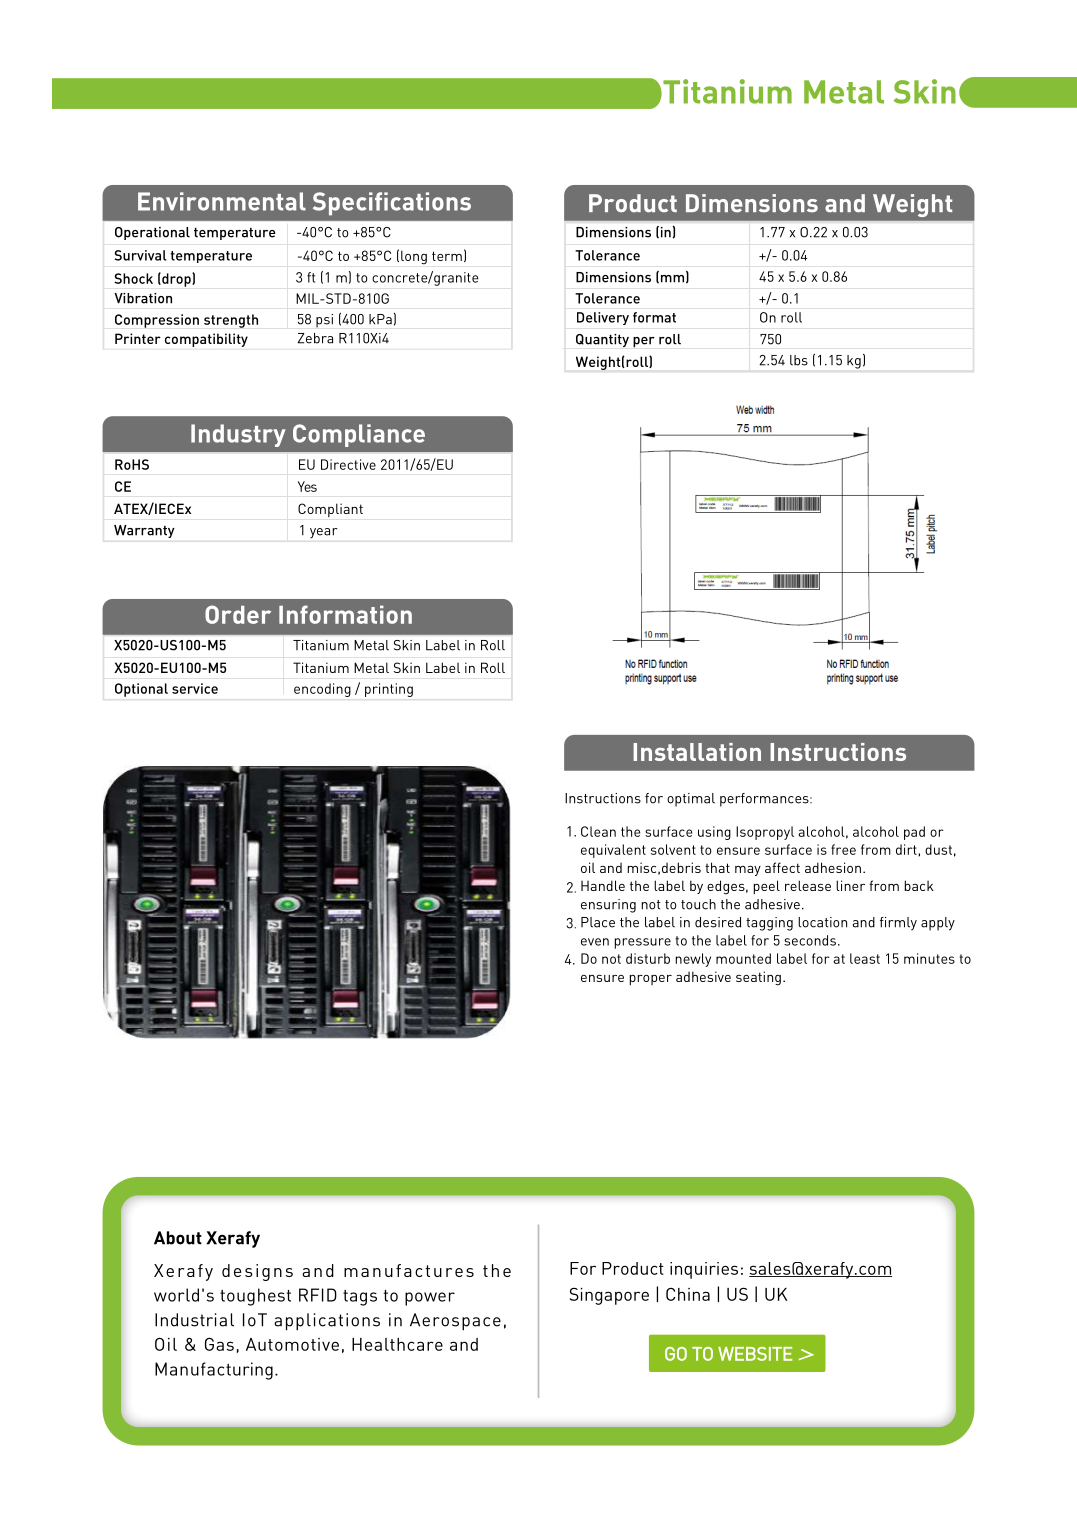  I want to click on term, so click(447, 256).
